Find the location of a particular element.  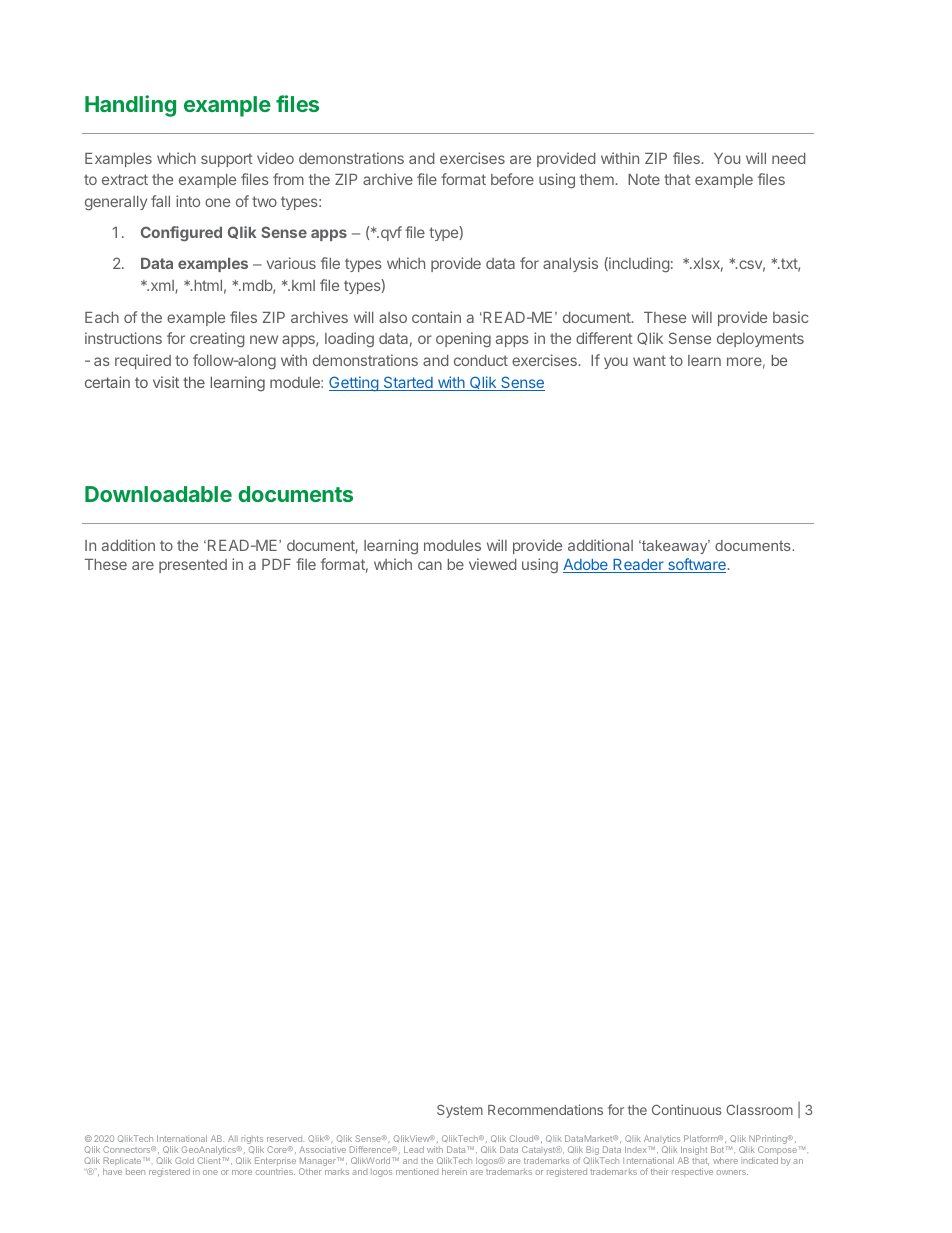

before is located at coordinates (512, 179).
